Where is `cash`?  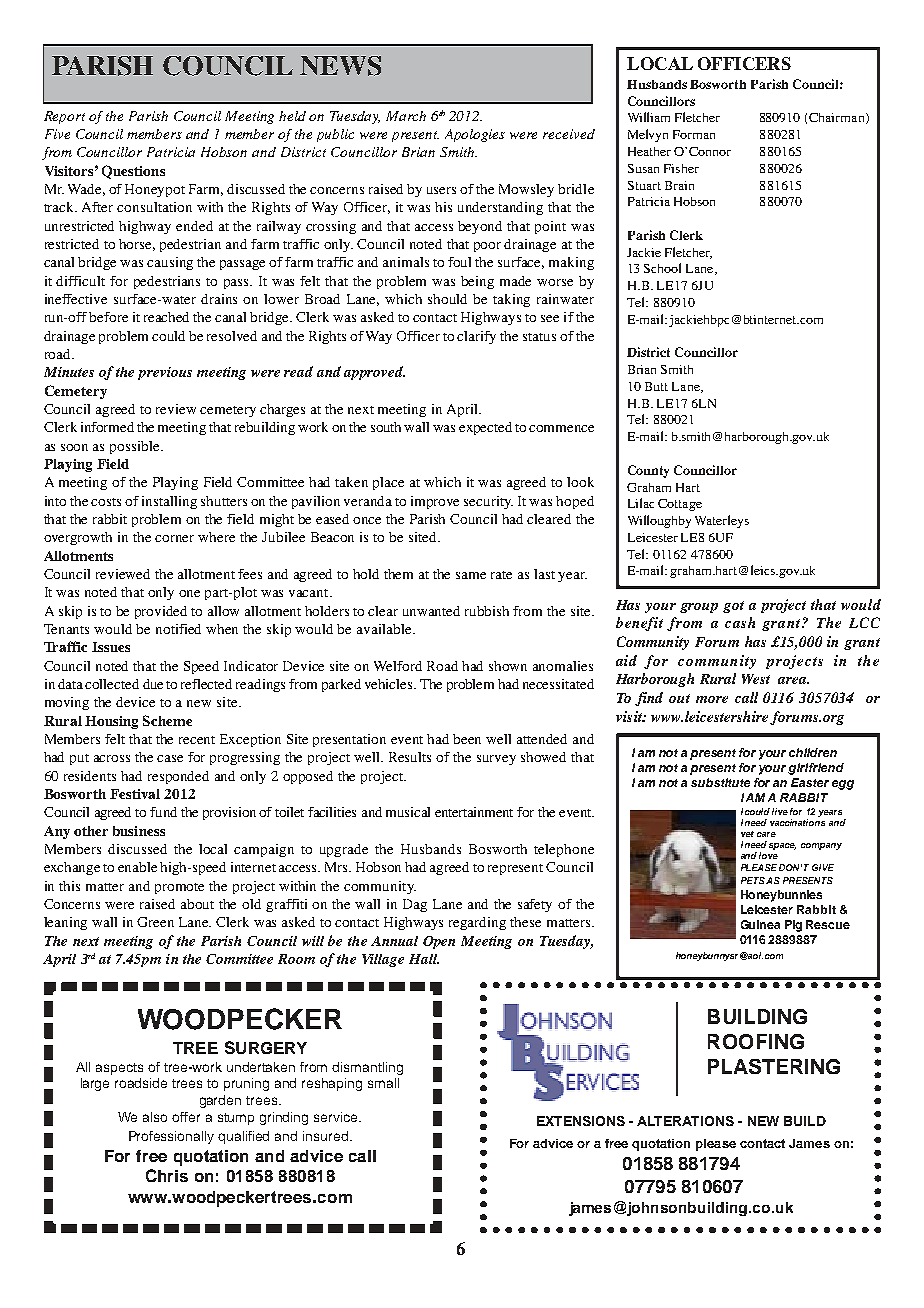
cash is located at coordinates (740, 622).
